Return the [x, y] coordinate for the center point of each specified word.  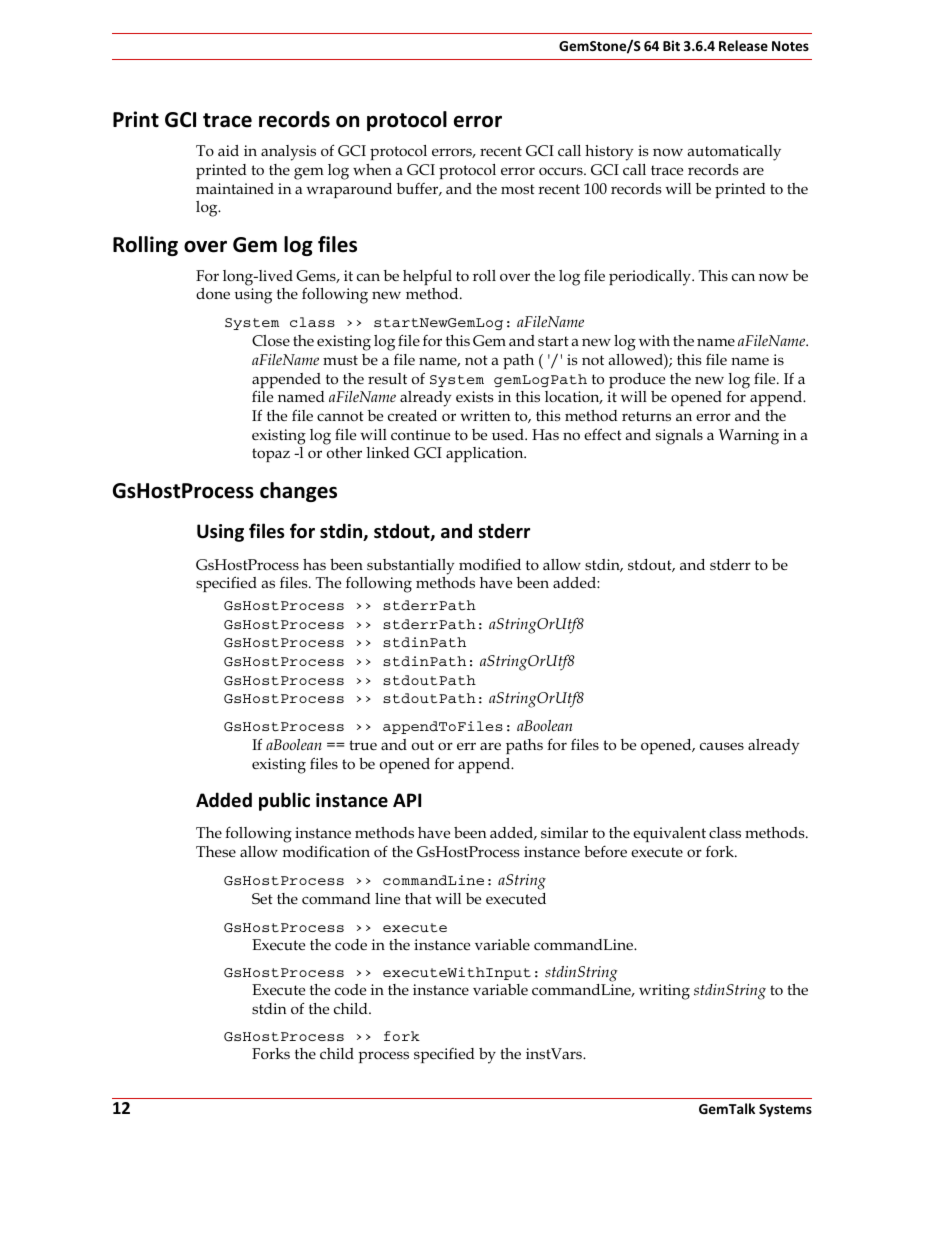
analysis [288, 153]
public [284, 801]
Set [262, 899]
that [418, 898]
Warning [749, 437]
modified [490, 564]
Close [271, 341]
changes [298, 492]
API [407, 800]
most [518, 189]
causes [722, 746]
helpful [427, 277]
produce [637, 380]
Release [743, 45]
